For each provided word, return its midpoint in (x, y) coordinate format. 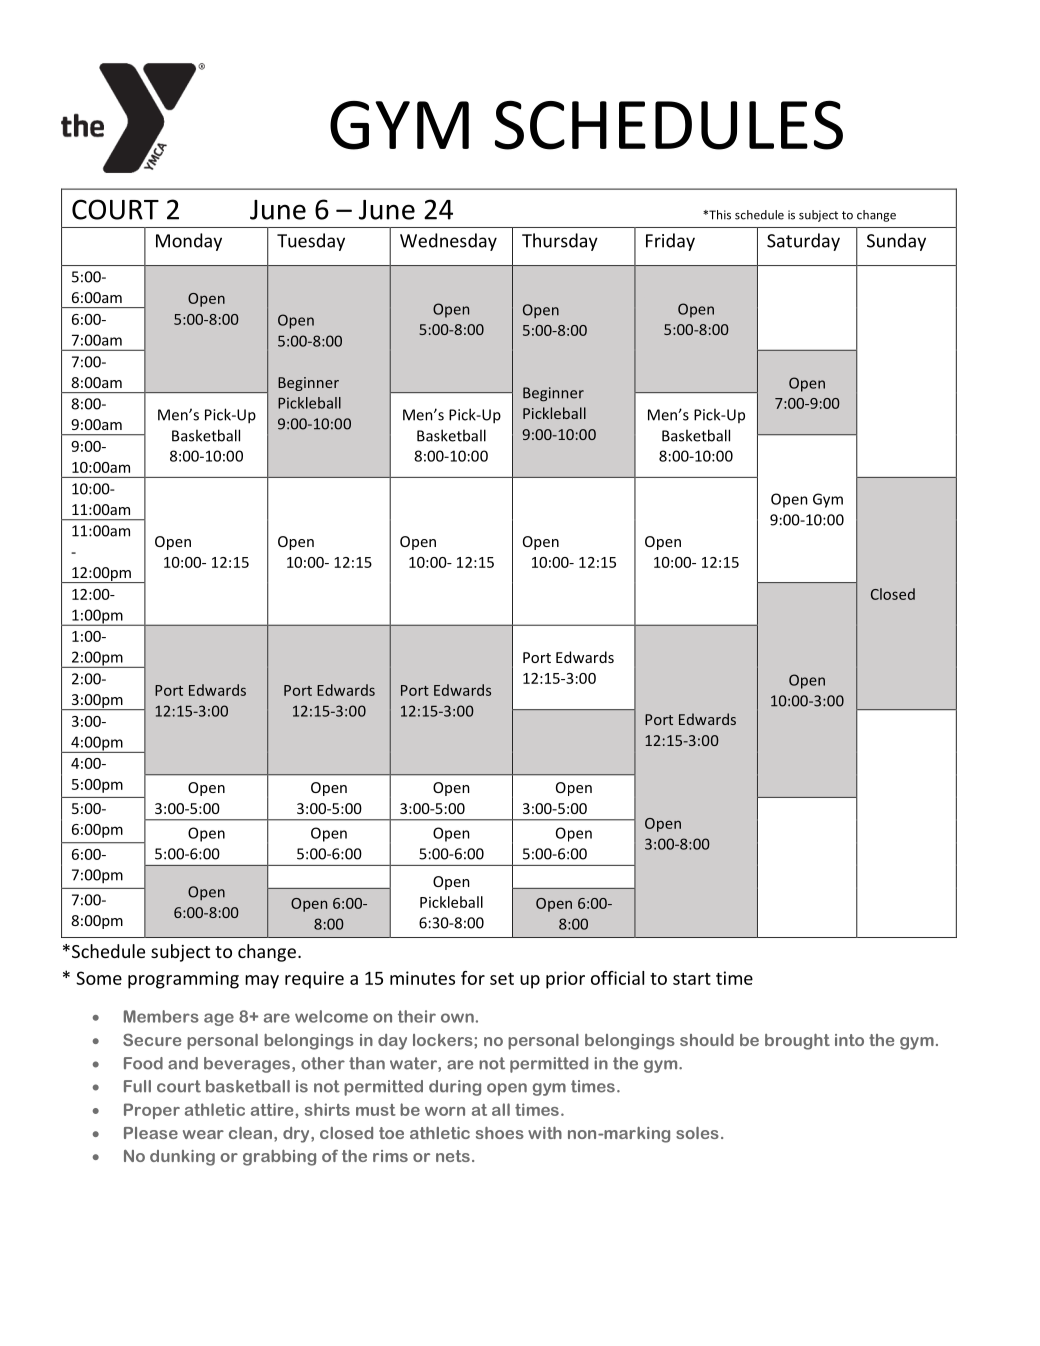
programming (183, 980)
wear (203, 1134)
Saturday (803, 242)
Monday (189, 242)
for (473, 978)
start (692, 979)
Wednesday (448, 242)
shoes (500, 1133)
